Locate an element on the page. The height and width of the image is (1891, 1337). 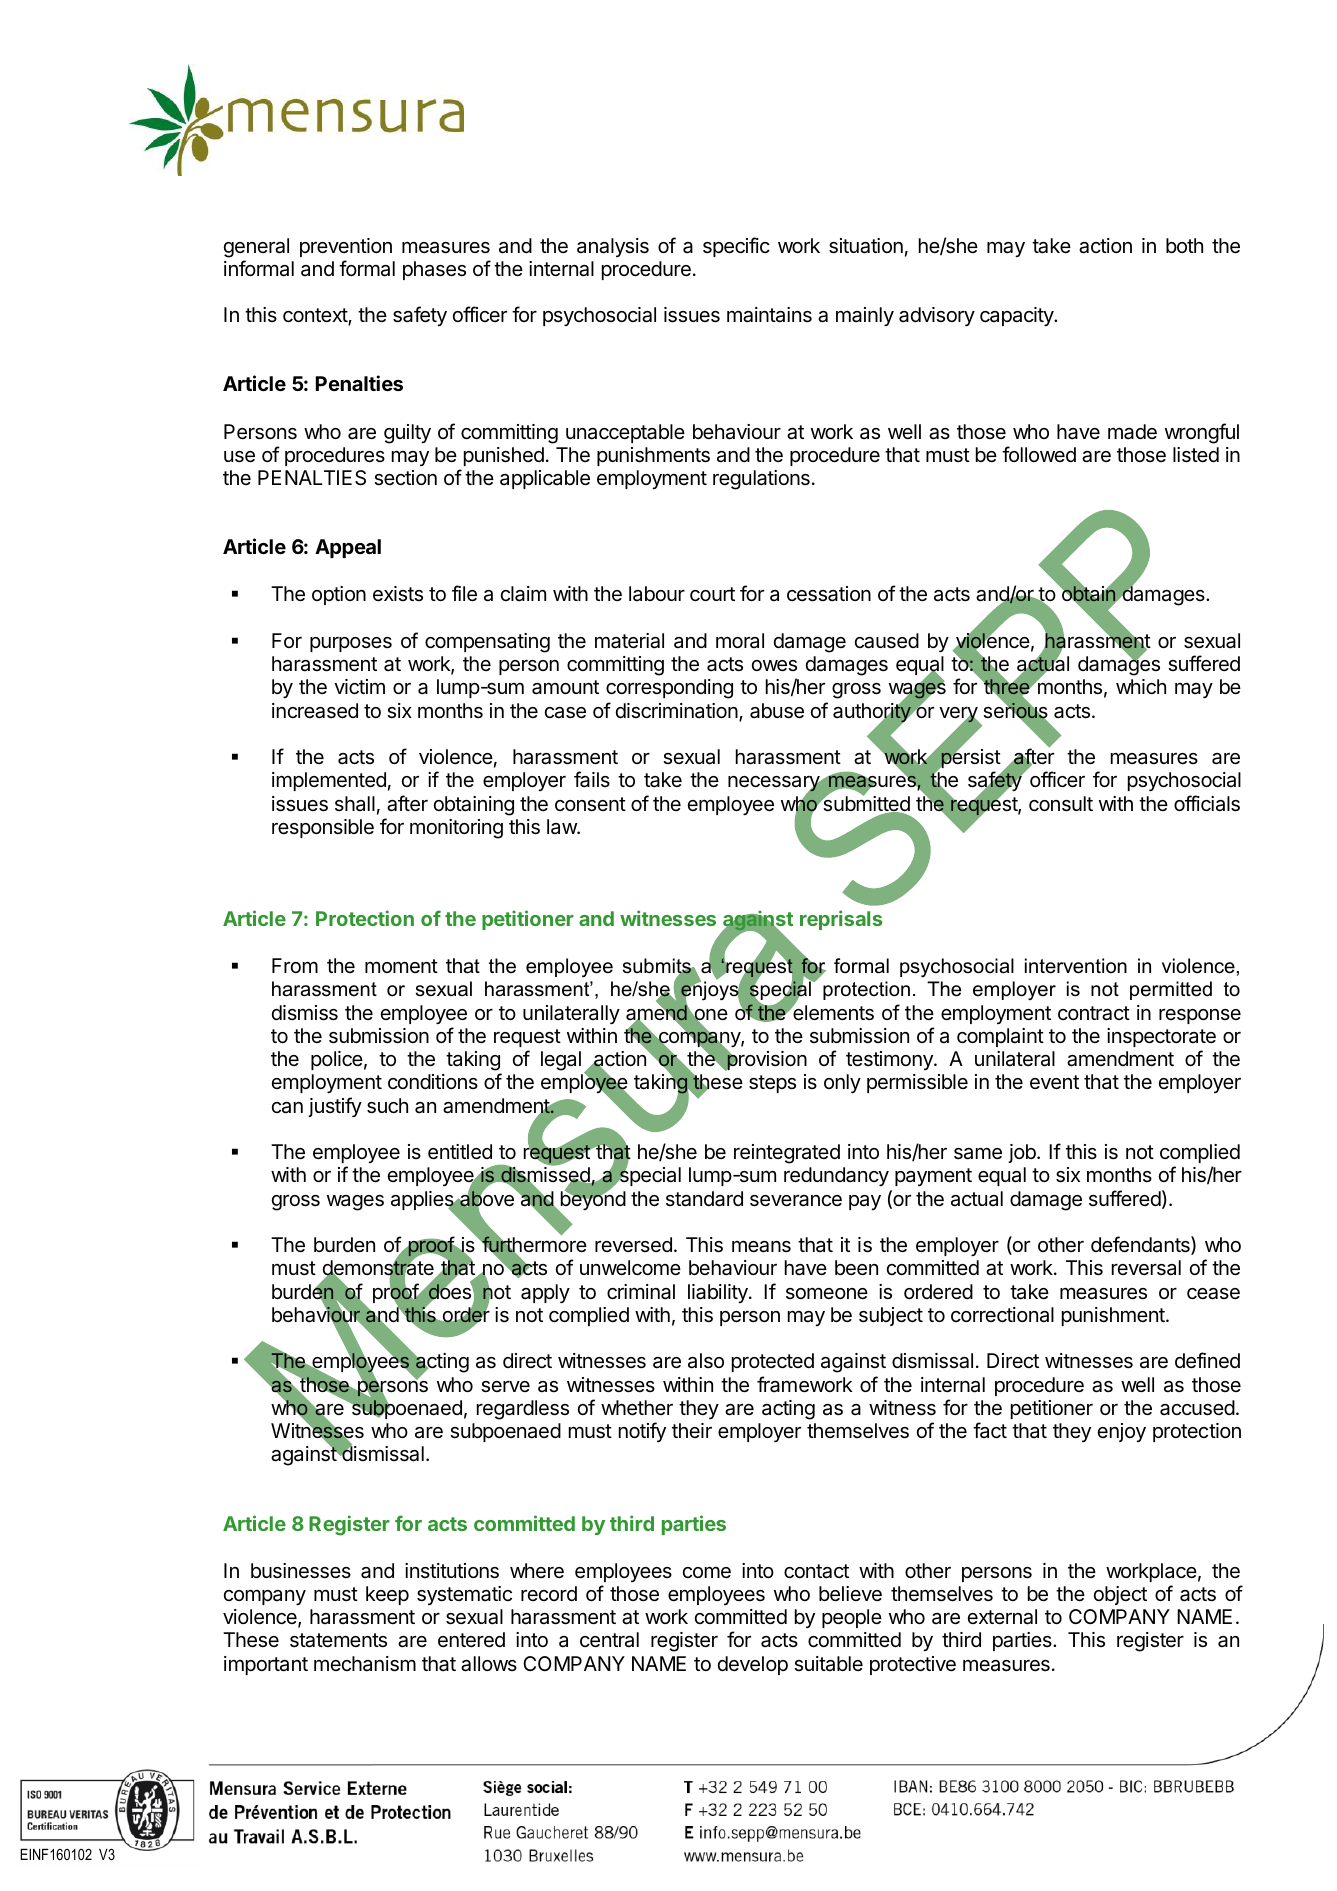
context is located at coordinates (316, 316).
